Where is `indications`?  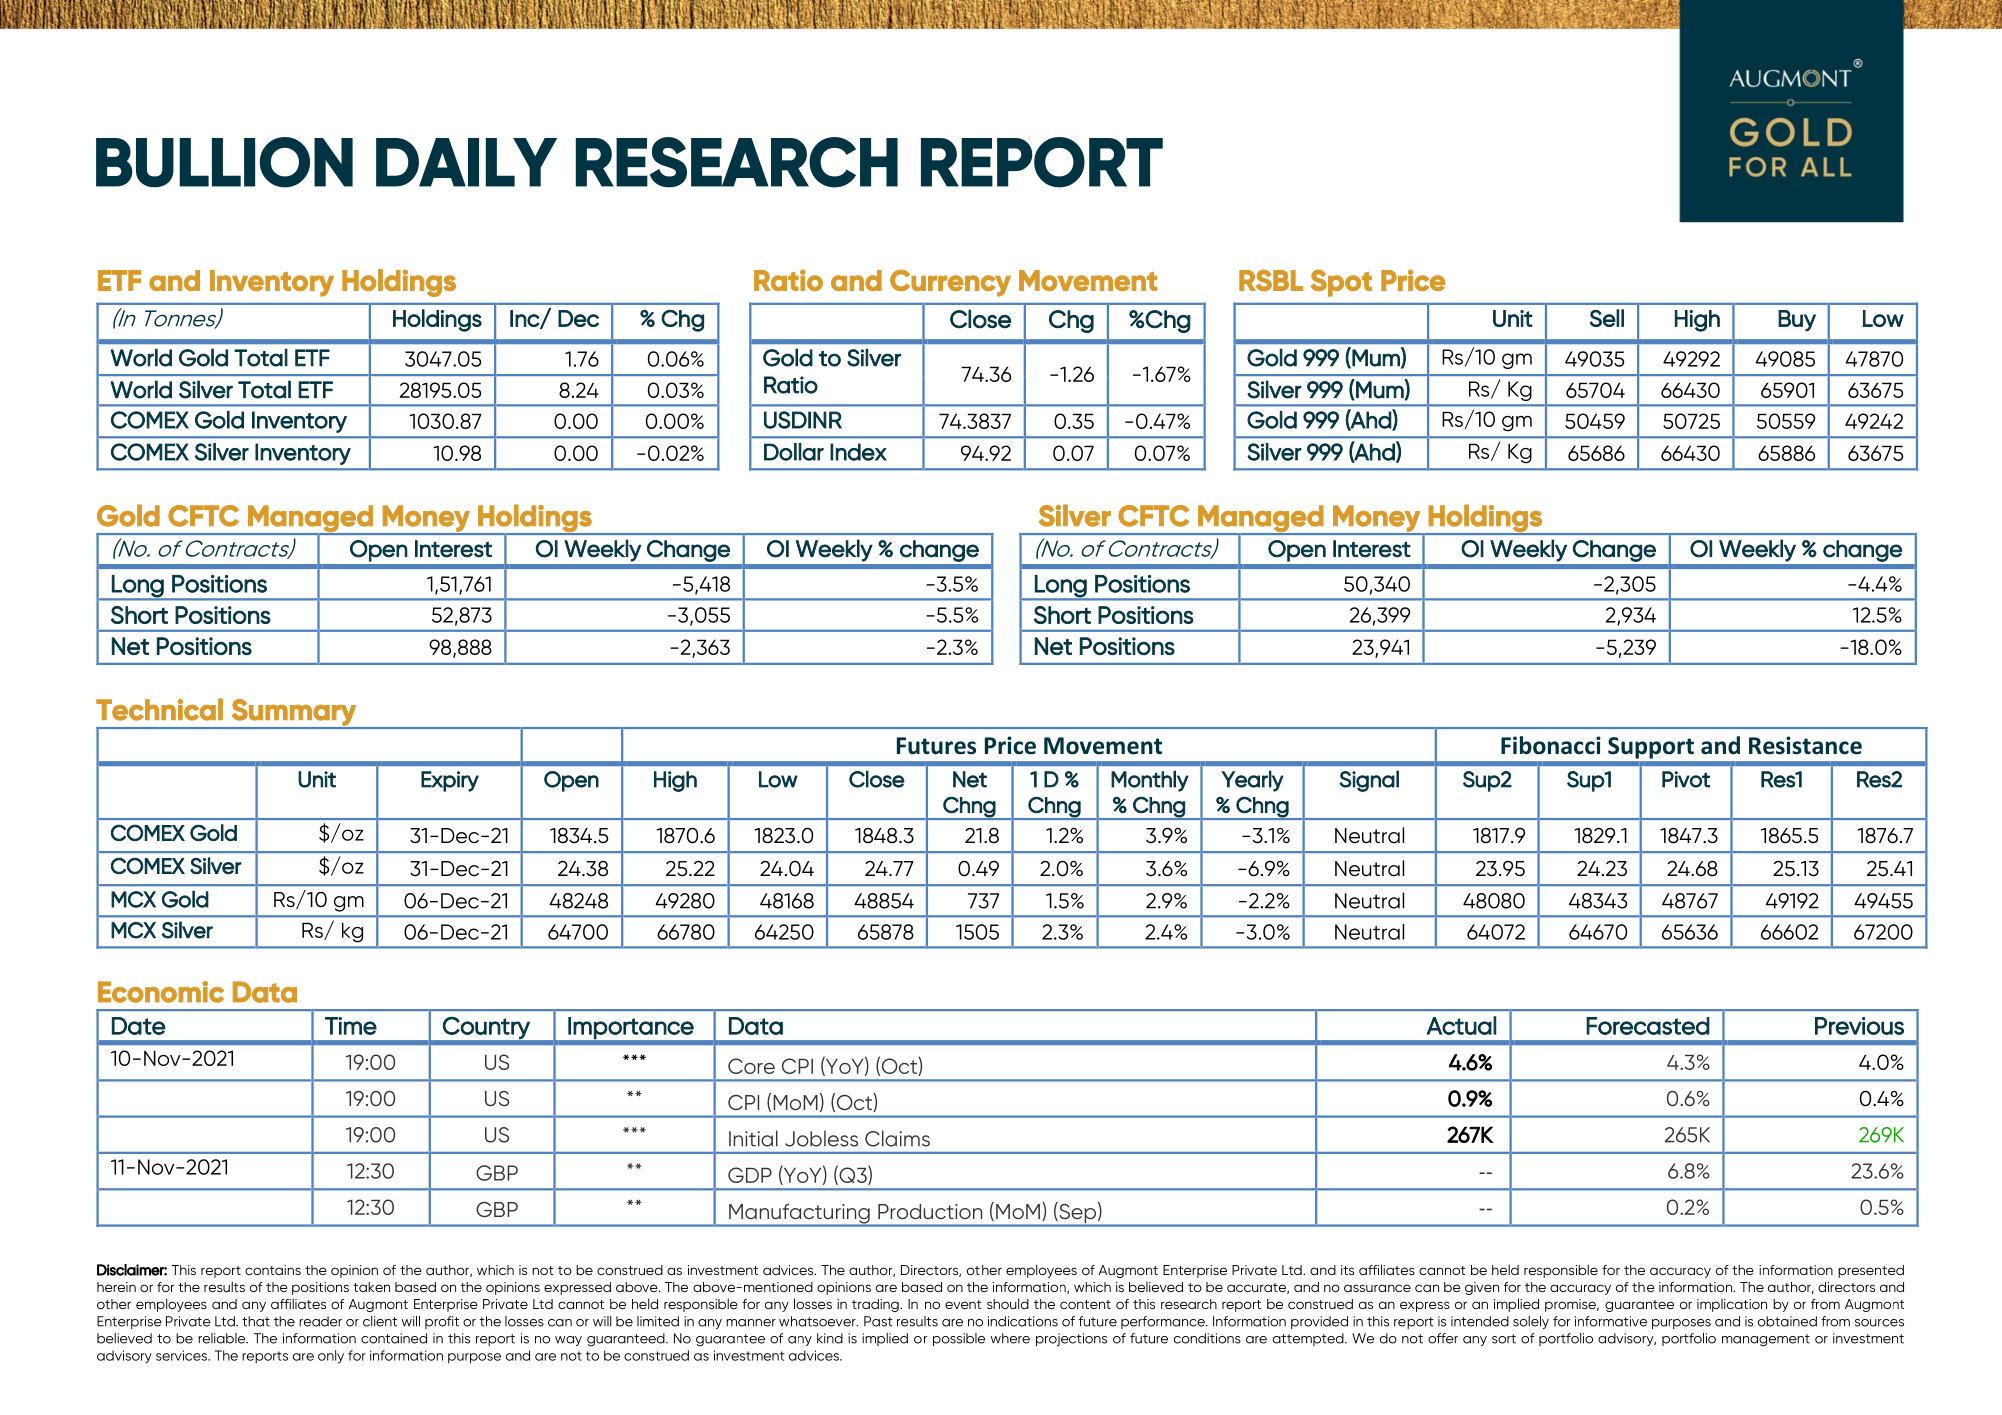 indications is located at coordinates (1023, 1321).
